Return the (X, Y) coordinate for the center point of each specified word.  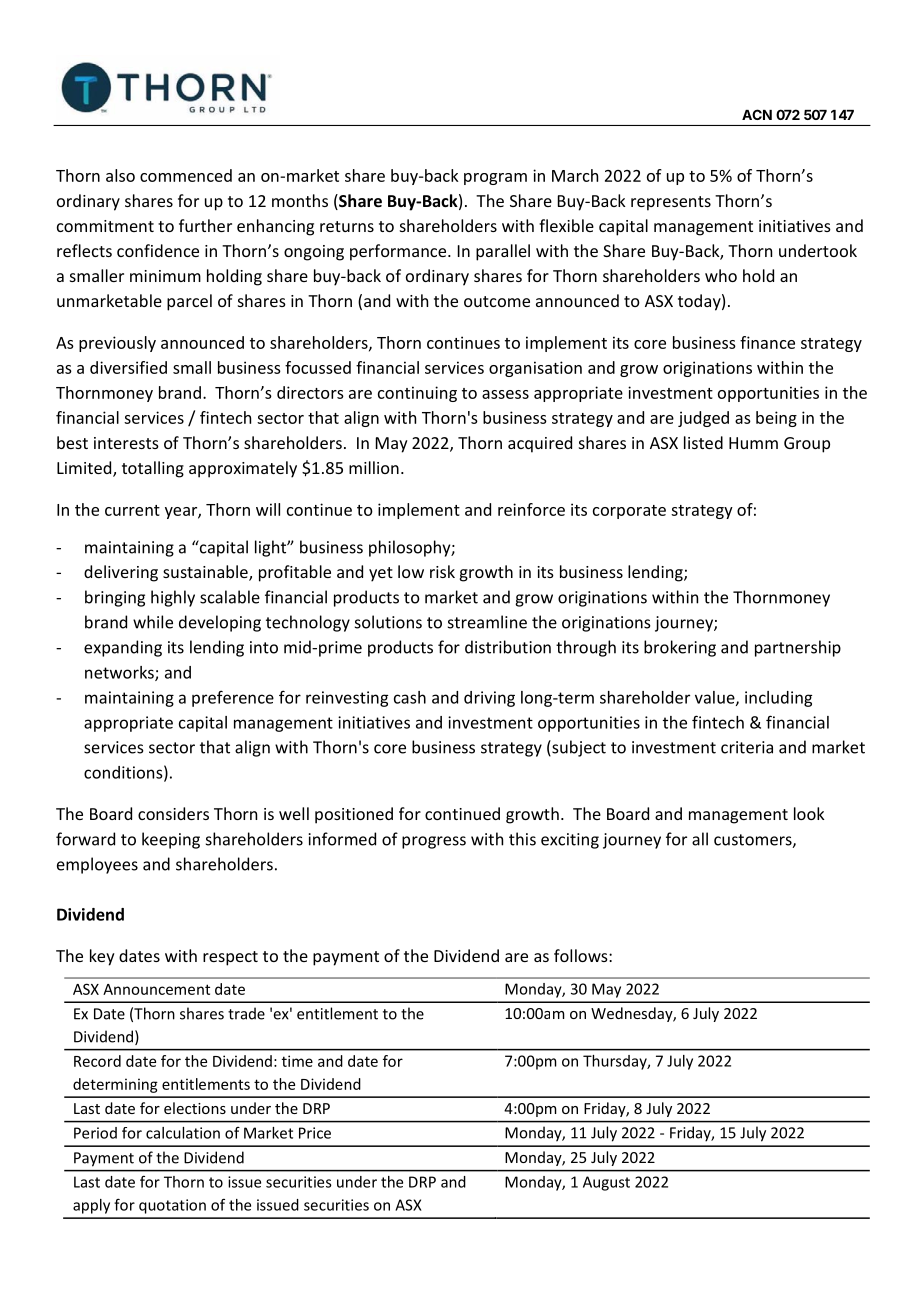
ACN (757, 114)
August (606, 1183)
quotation (172, 1206)
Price (315, 1133)
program (495, 179)
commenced (186, 175)
